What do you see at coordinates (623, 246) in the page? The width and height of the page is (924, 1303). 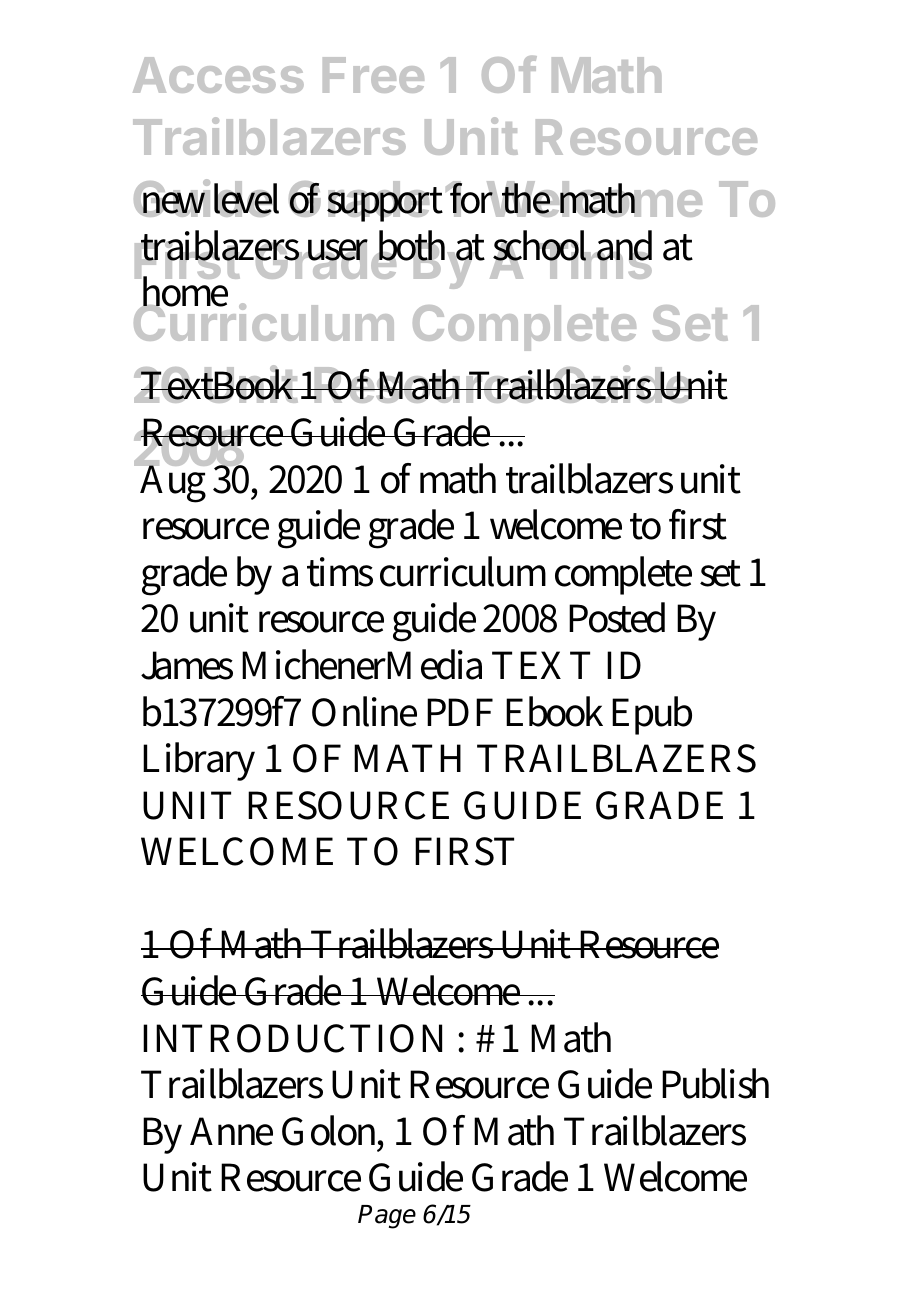 I see `and` at bounding box center [623, 246].
